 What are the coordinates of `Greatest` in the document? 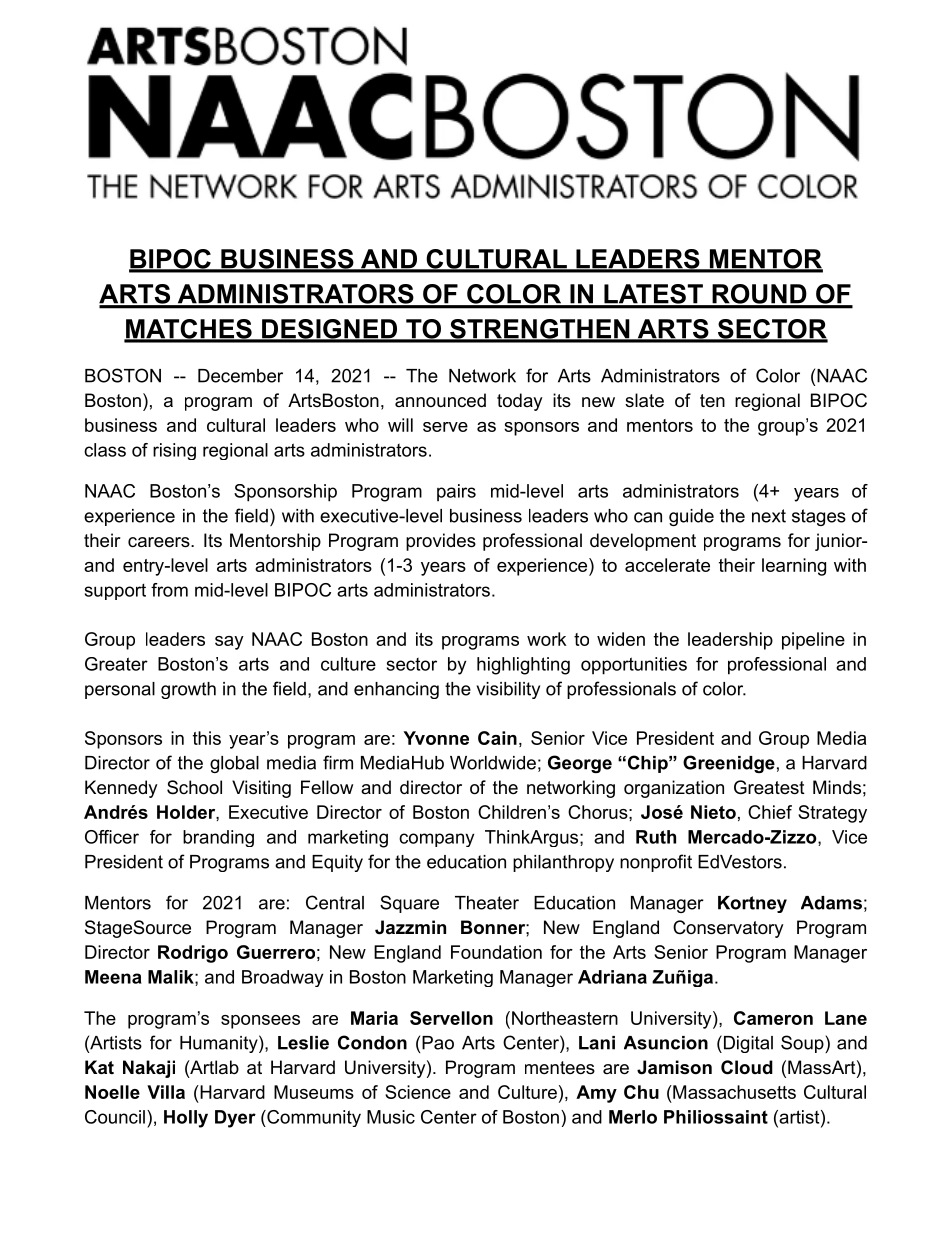 It's located at (769, 787).
